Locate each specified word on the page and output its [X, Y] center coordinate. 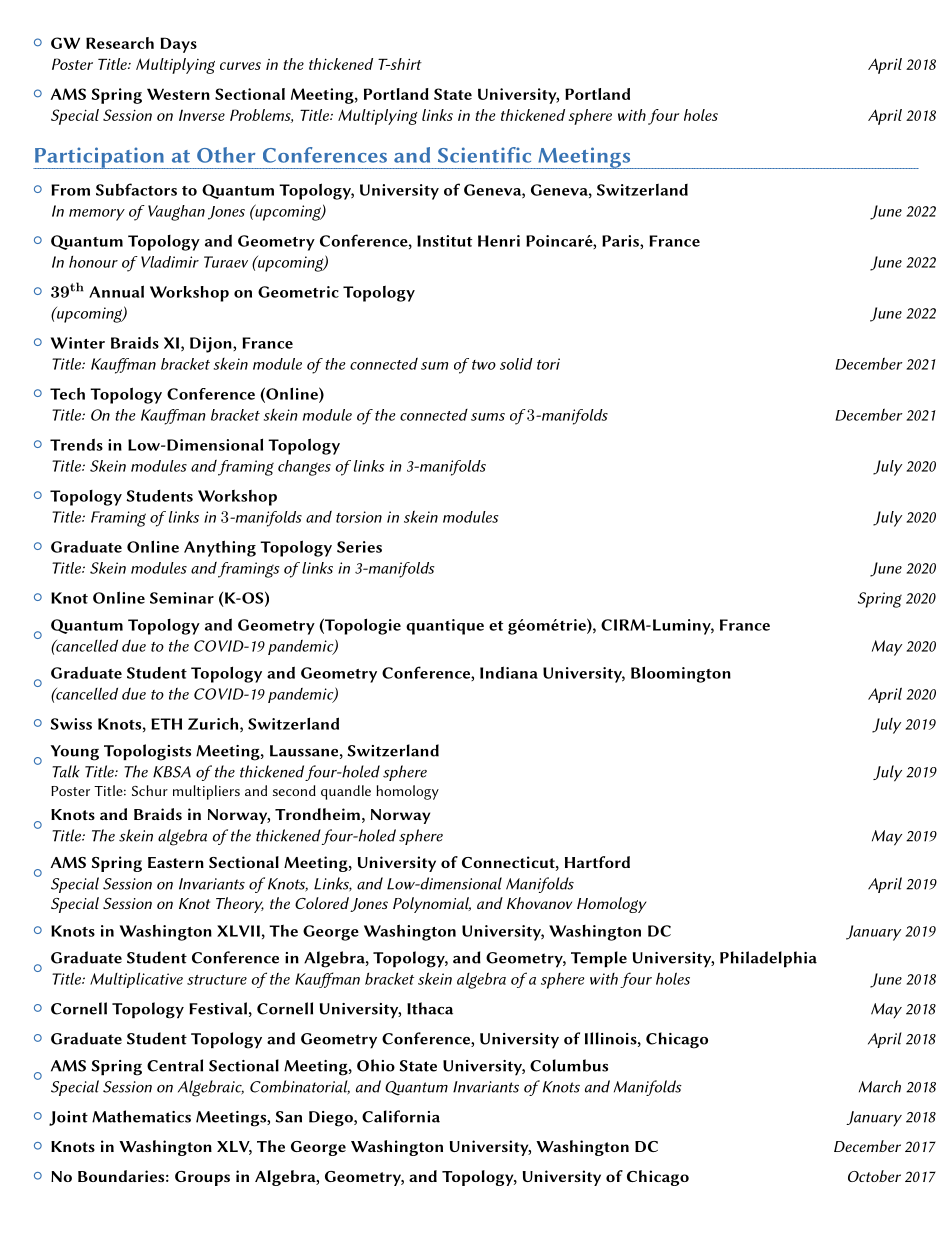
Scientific [484, 155]
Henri [499, 241]
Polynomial [432, 905]
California [401, 1116]
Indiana [509, 672]
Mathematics [141, 1116]
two [484, 365]
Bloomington [681, 674]
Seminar [182, 598]
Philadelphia [768, 959]
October [874, 1176]
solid [516, 364]
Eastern [176, 862]
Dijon [212, 345]
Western [178, 94]
